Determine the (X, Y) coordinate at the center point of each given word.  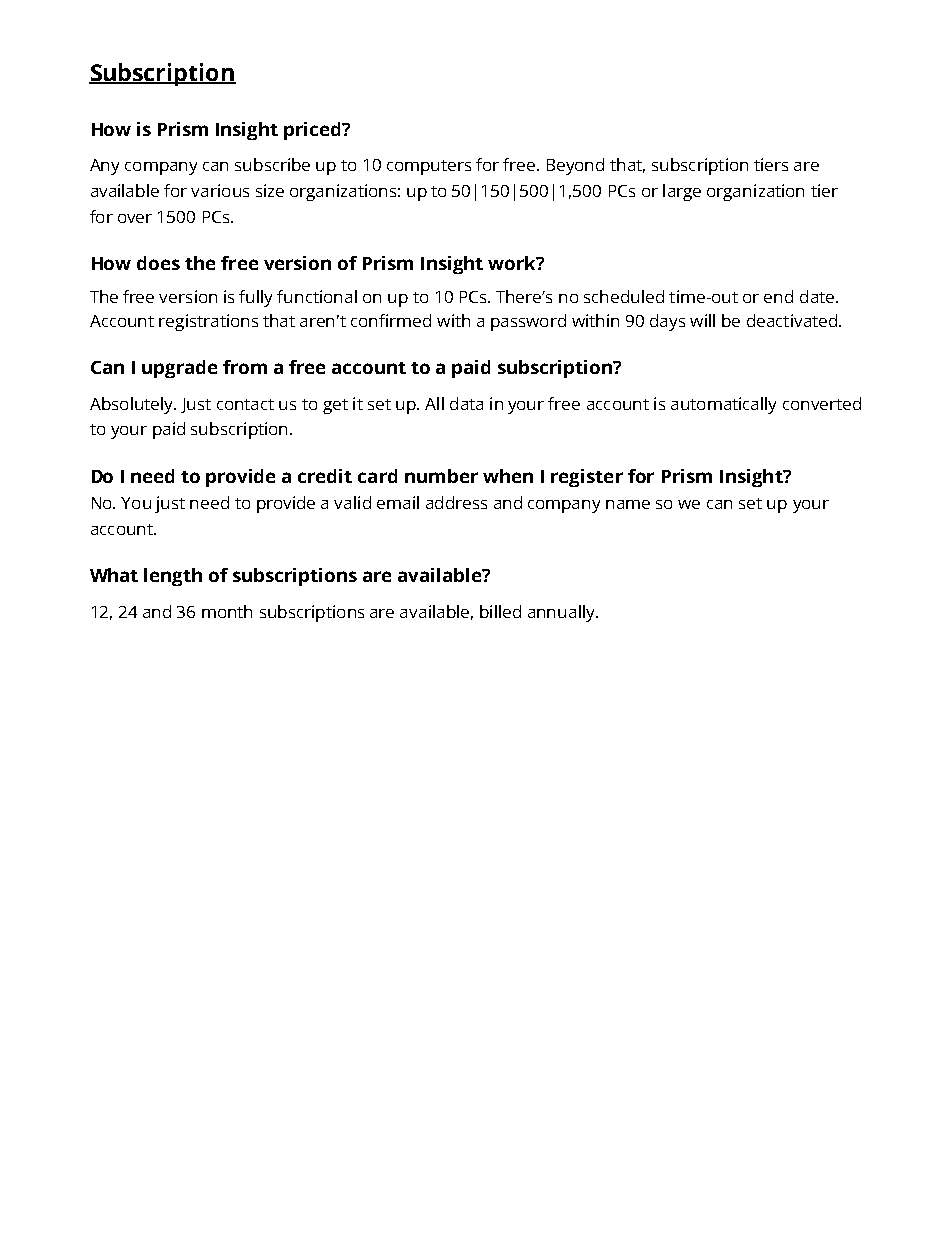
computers (429, 167)
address (456, 502)
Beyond (575, 166)
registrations (208, 322)
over (135, 218)
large (682, 192)
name (628, 504)
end (778, 296)
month (227, 611)
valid (352, 502)
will (702, 320)
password (528, 322)
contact (245, 404)
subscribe (272, 164)
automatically (723, 405)
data (466, 403)
